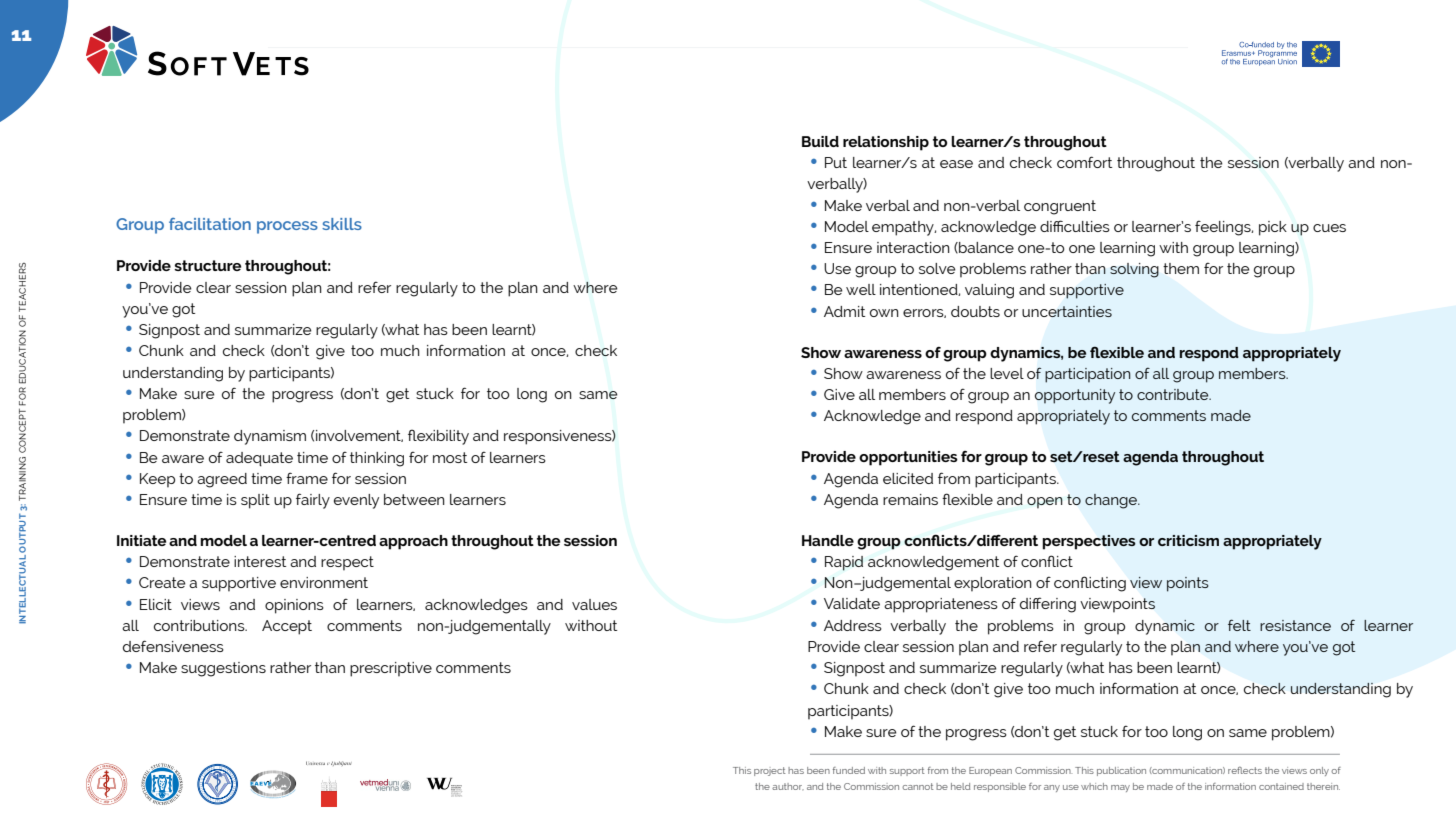  Describe the element at coordinates (259, 459) in the screenshot. I see `adequate` at that location.
